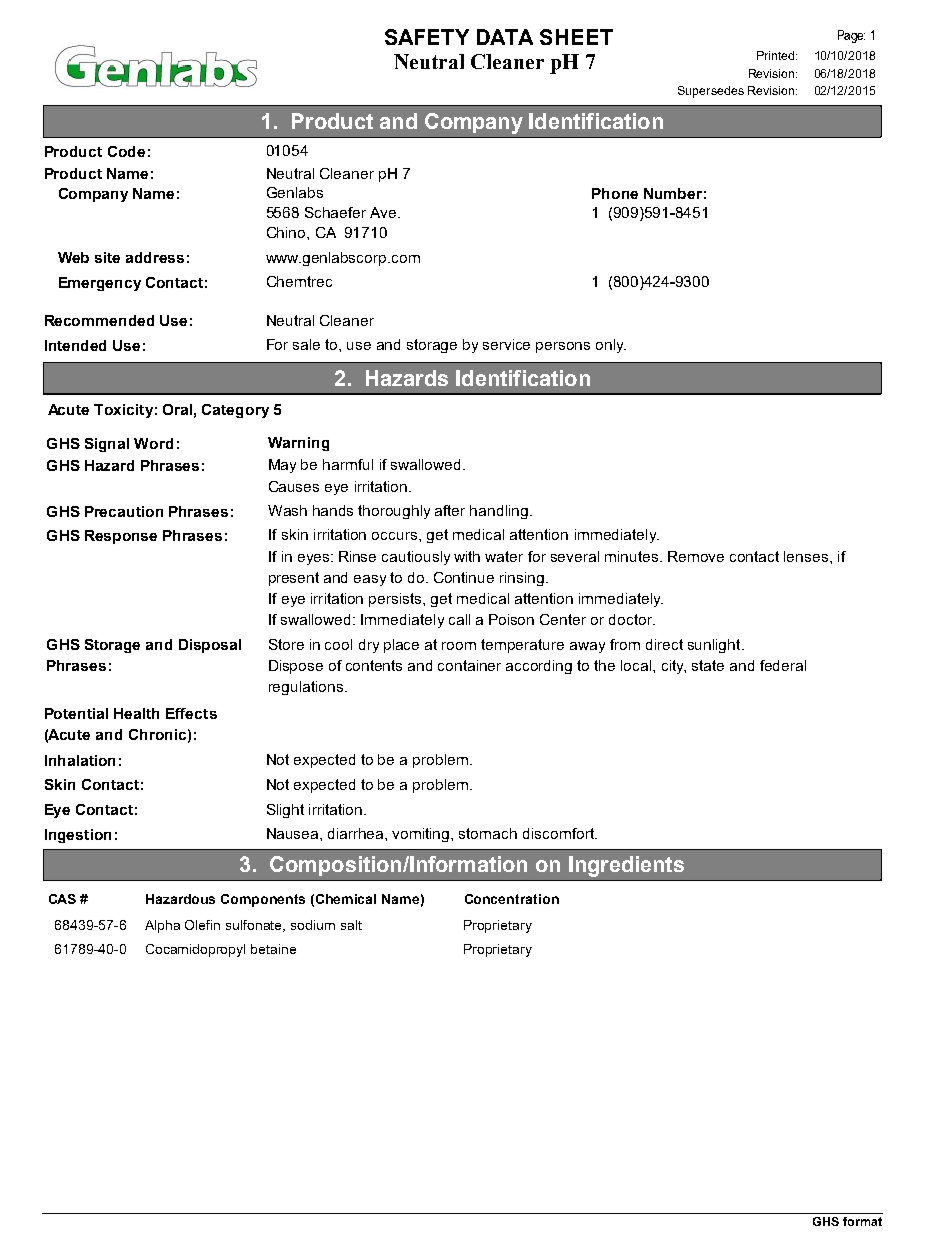 The image size is (952, 1233). I want to click on Code, so click(126, 151).
